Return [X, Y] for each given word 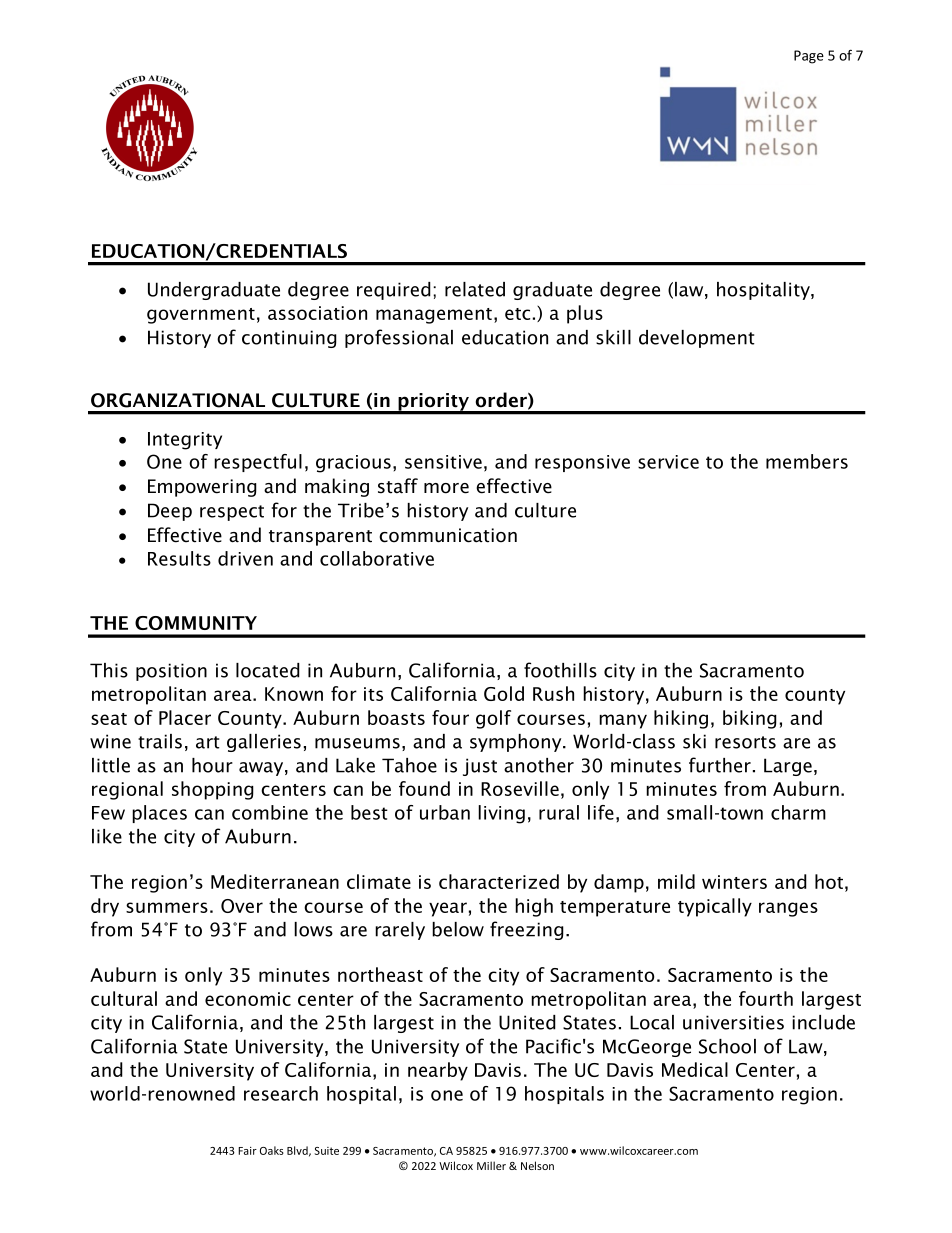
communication [448, 535]
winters [734, 882]
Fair [247, 1151]
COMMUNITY [196, 623]
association [317, 313]
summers [167, 907]
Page [809, 57]
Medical [695, 1069]
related [475, 289]
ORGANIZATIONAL [178, 400]
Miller [491, 1165]
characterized [499, 881]
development [697, 339]
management [434, 316]
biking [750, 719]
